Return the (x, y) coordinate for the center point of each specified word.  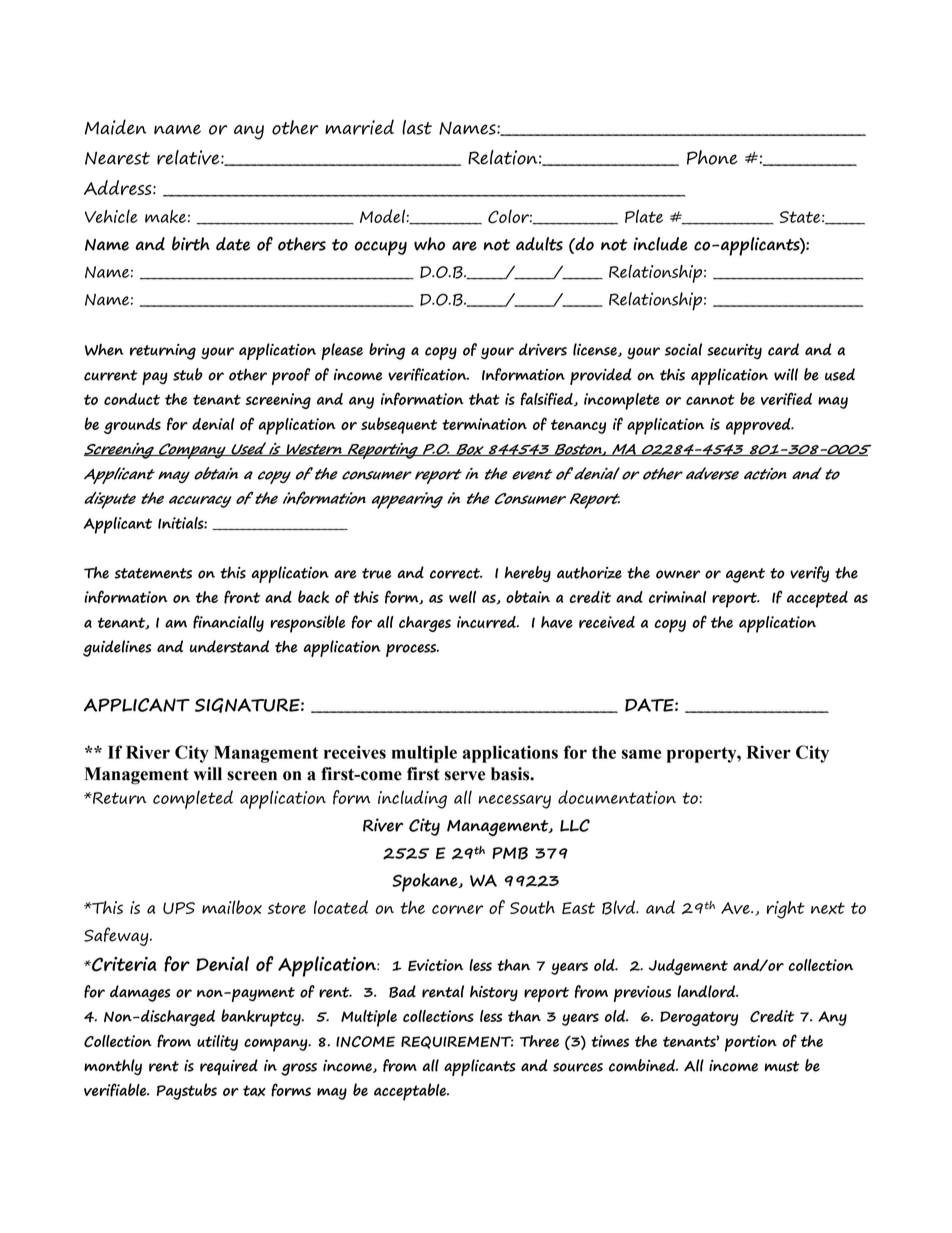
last (417, 127)
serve (465, 776)
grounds (132, 426)
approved (759, 426)
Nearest (117, 158)
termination (484, 424)
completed (193, 799)
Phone (712, 157)
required (229, 1067)
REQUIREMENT (457, 1042)
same (641, 754)
